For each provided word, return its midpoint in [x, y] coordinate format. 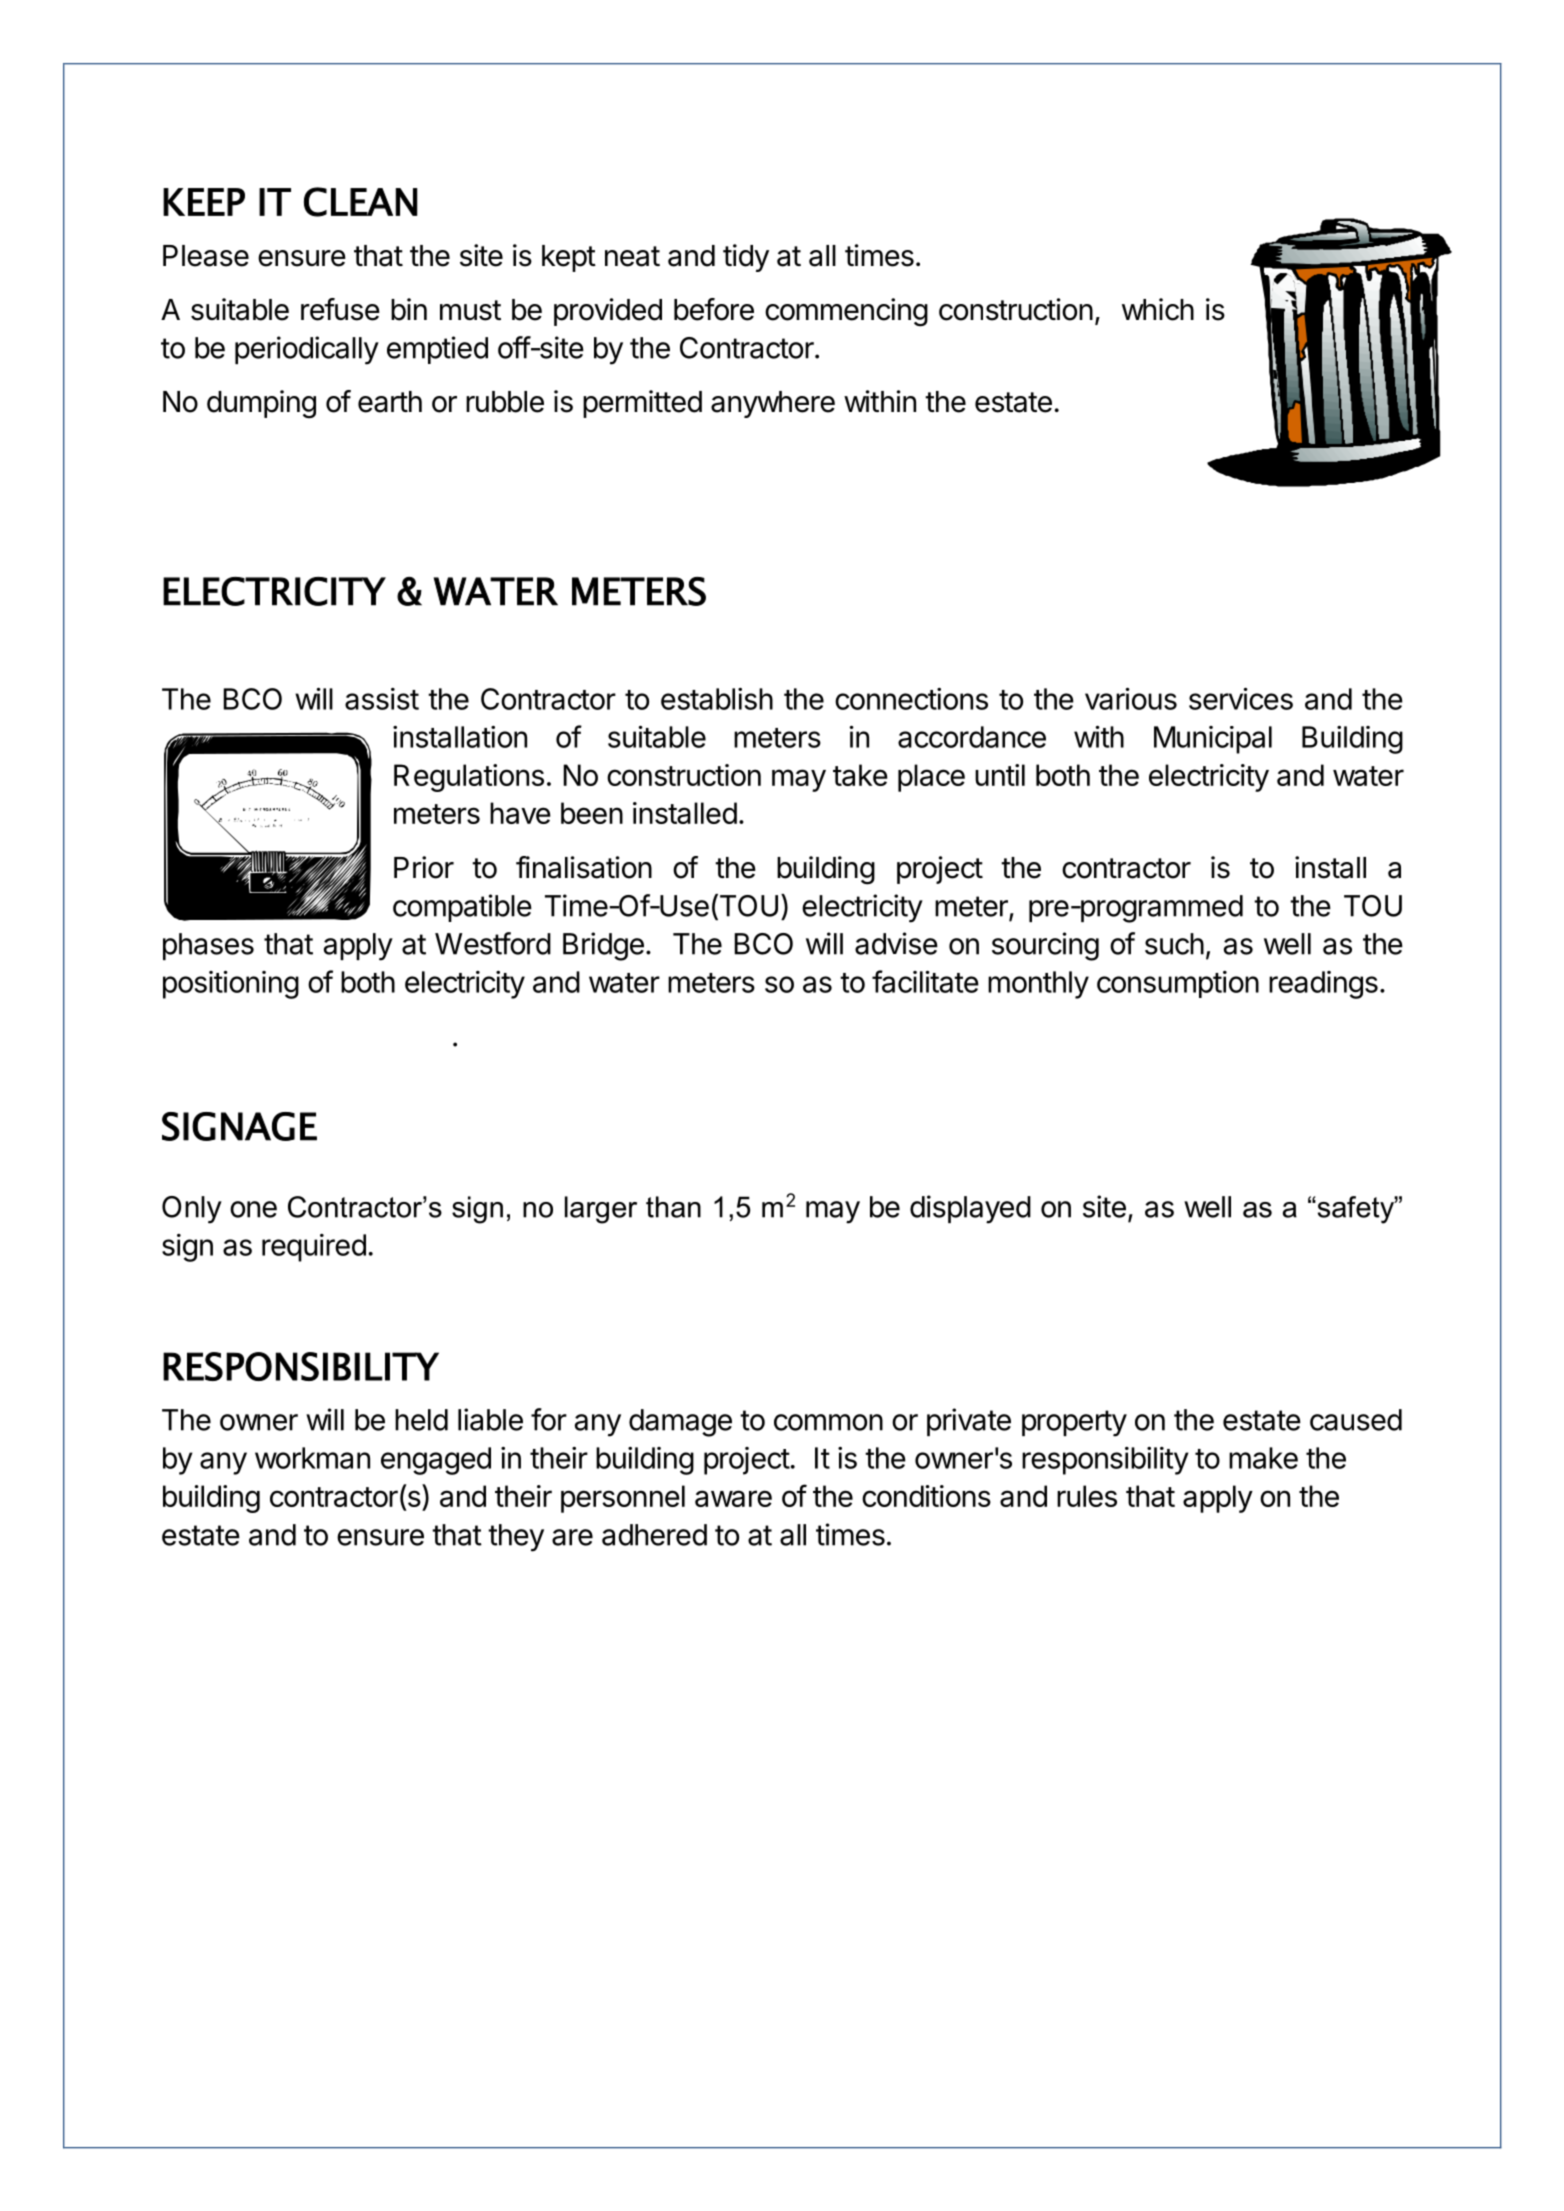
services [1241, 698]
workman [312, 1458]
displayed [970, 1209]
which [1158, 309]
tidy [746, 258]
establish [717, 699]
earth [390, 402]
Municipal [1213, 740]
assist [382, 699]
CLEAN [361, 202]
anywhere [773, 404]
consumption [1178, 984]
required [314, 1248]
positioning [231, 984]
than [673, 1207]
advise [896, 943]
